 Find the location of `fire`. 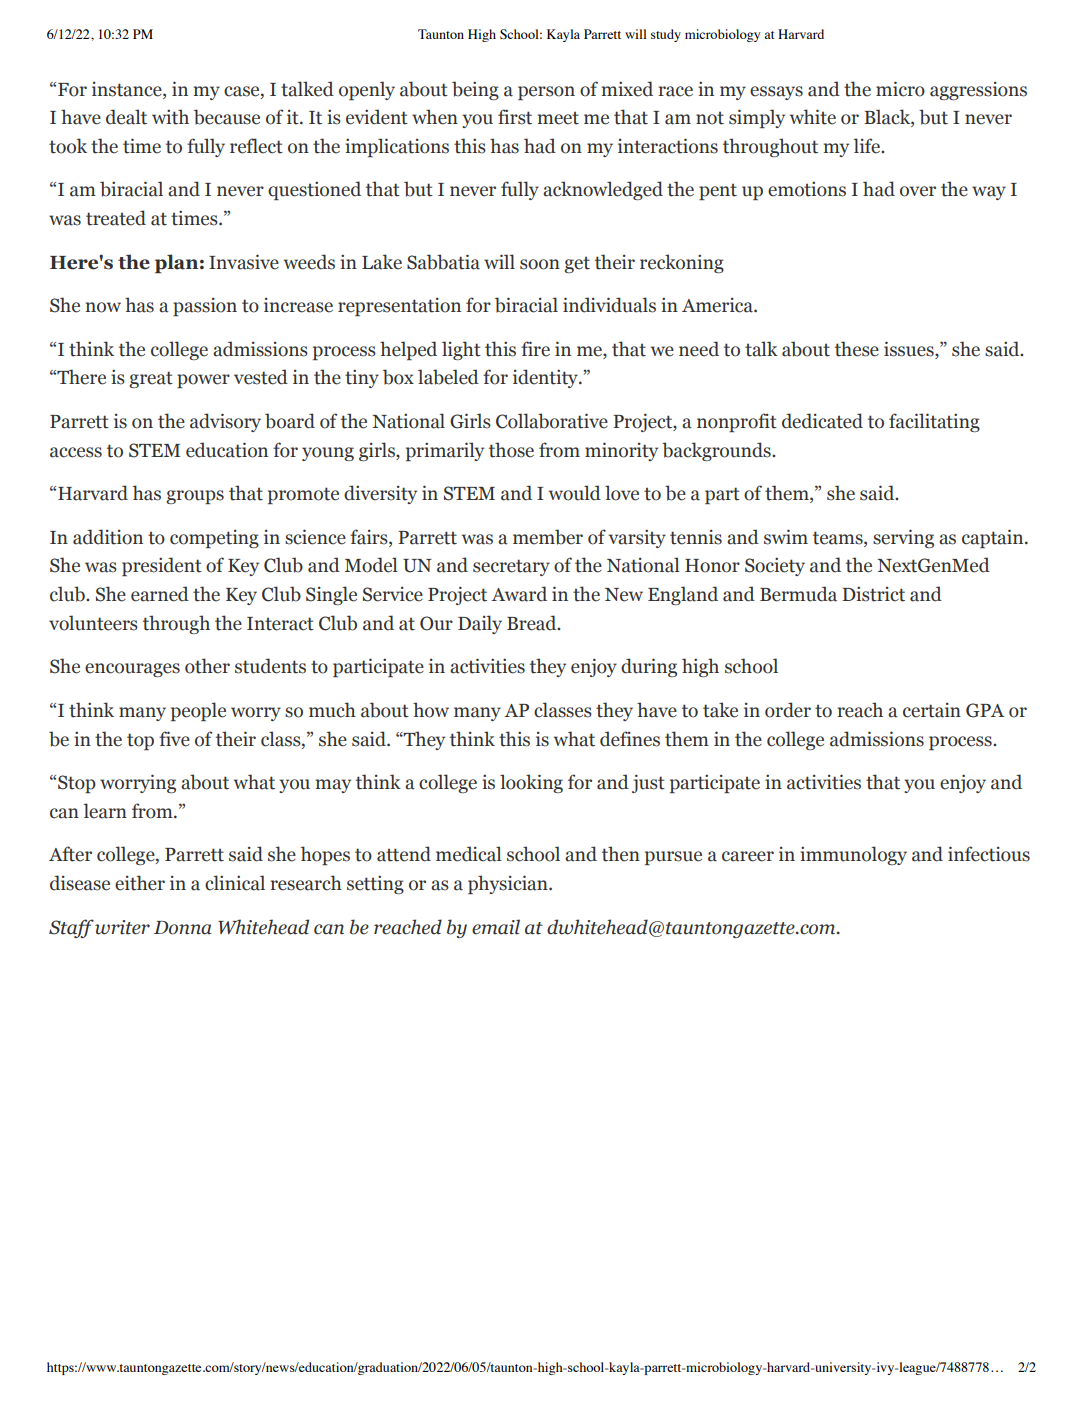

fire is located at coordinates (535, 349).
